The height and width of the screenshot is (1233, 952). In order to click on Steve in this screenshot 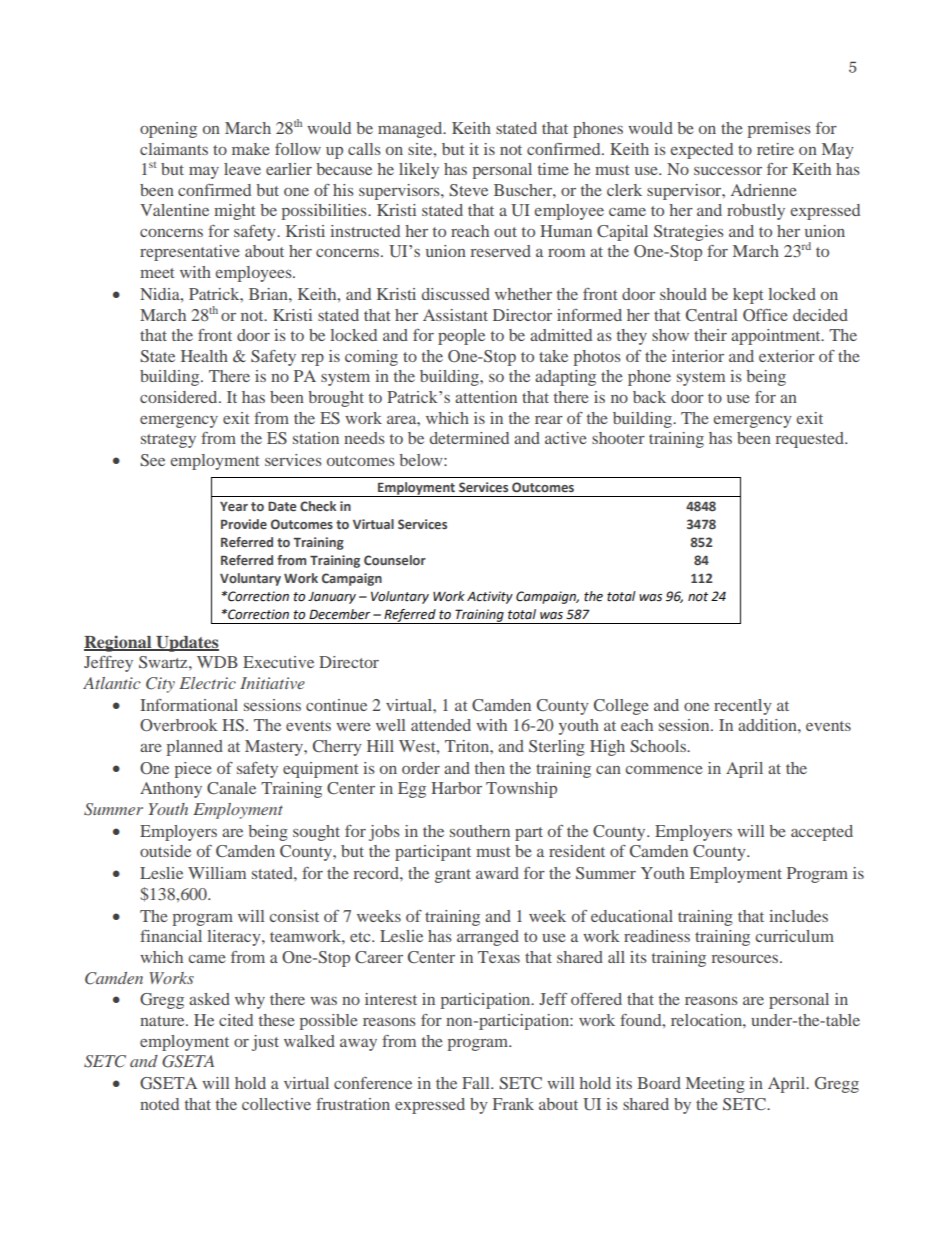, I will do `click(468, 190)`.
